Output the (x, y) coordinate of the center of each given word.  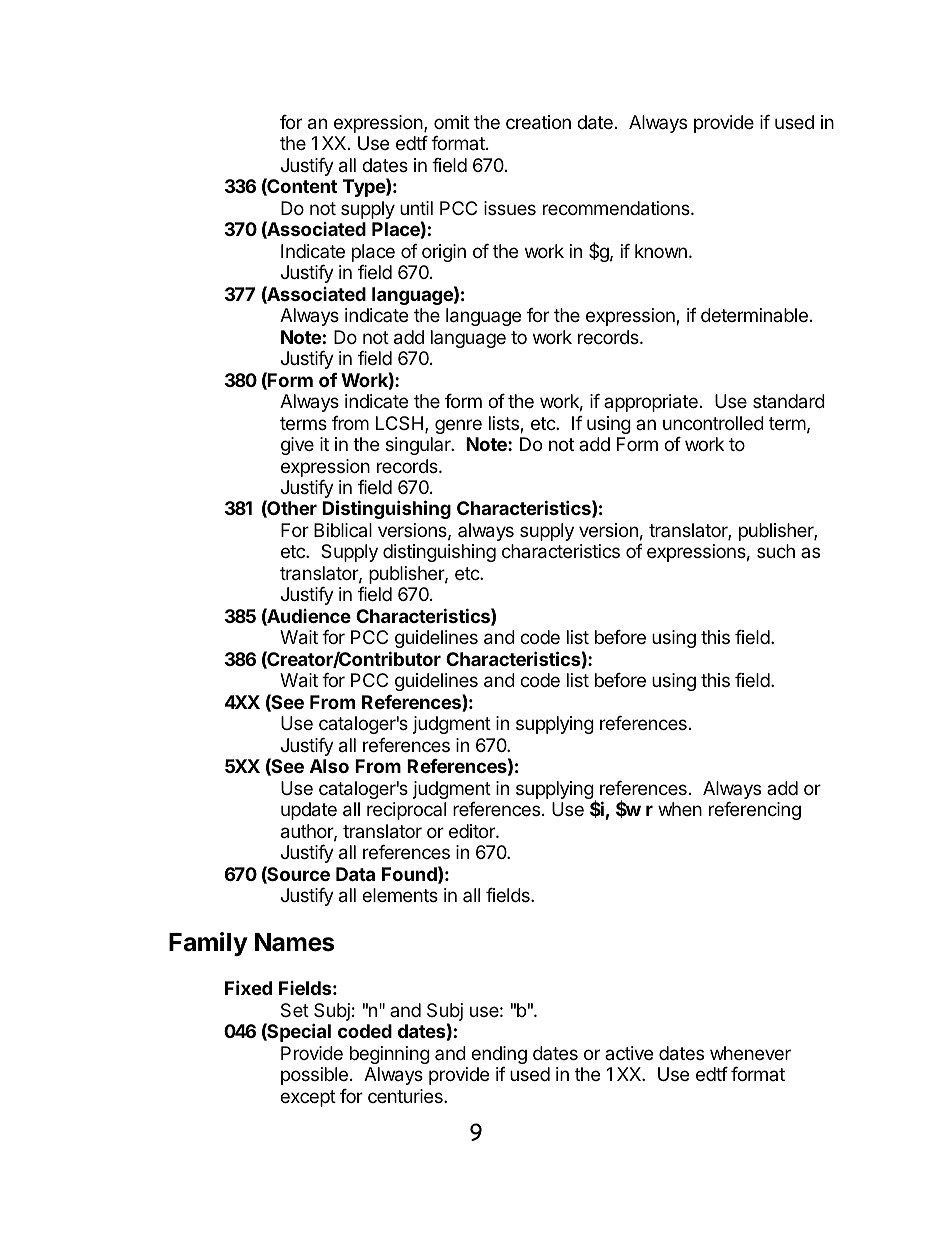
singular (419, 446)
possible (314, 1076)
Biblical (343, 530)
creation (538, 122)
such (776, 551)
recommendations (617, 208)
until (416, 208)
